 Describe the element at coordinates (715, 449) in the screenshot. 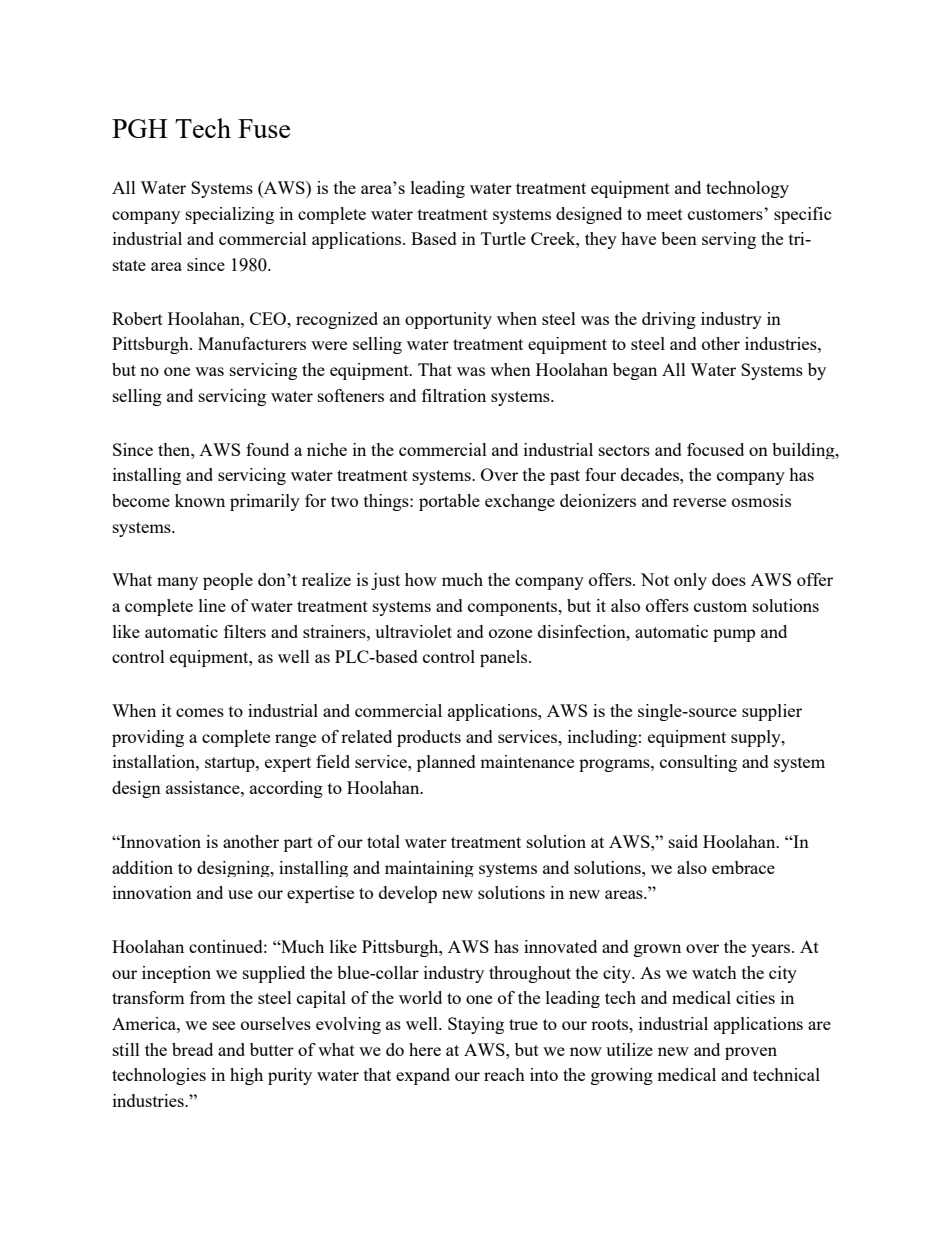

I see `focused` at that location.
